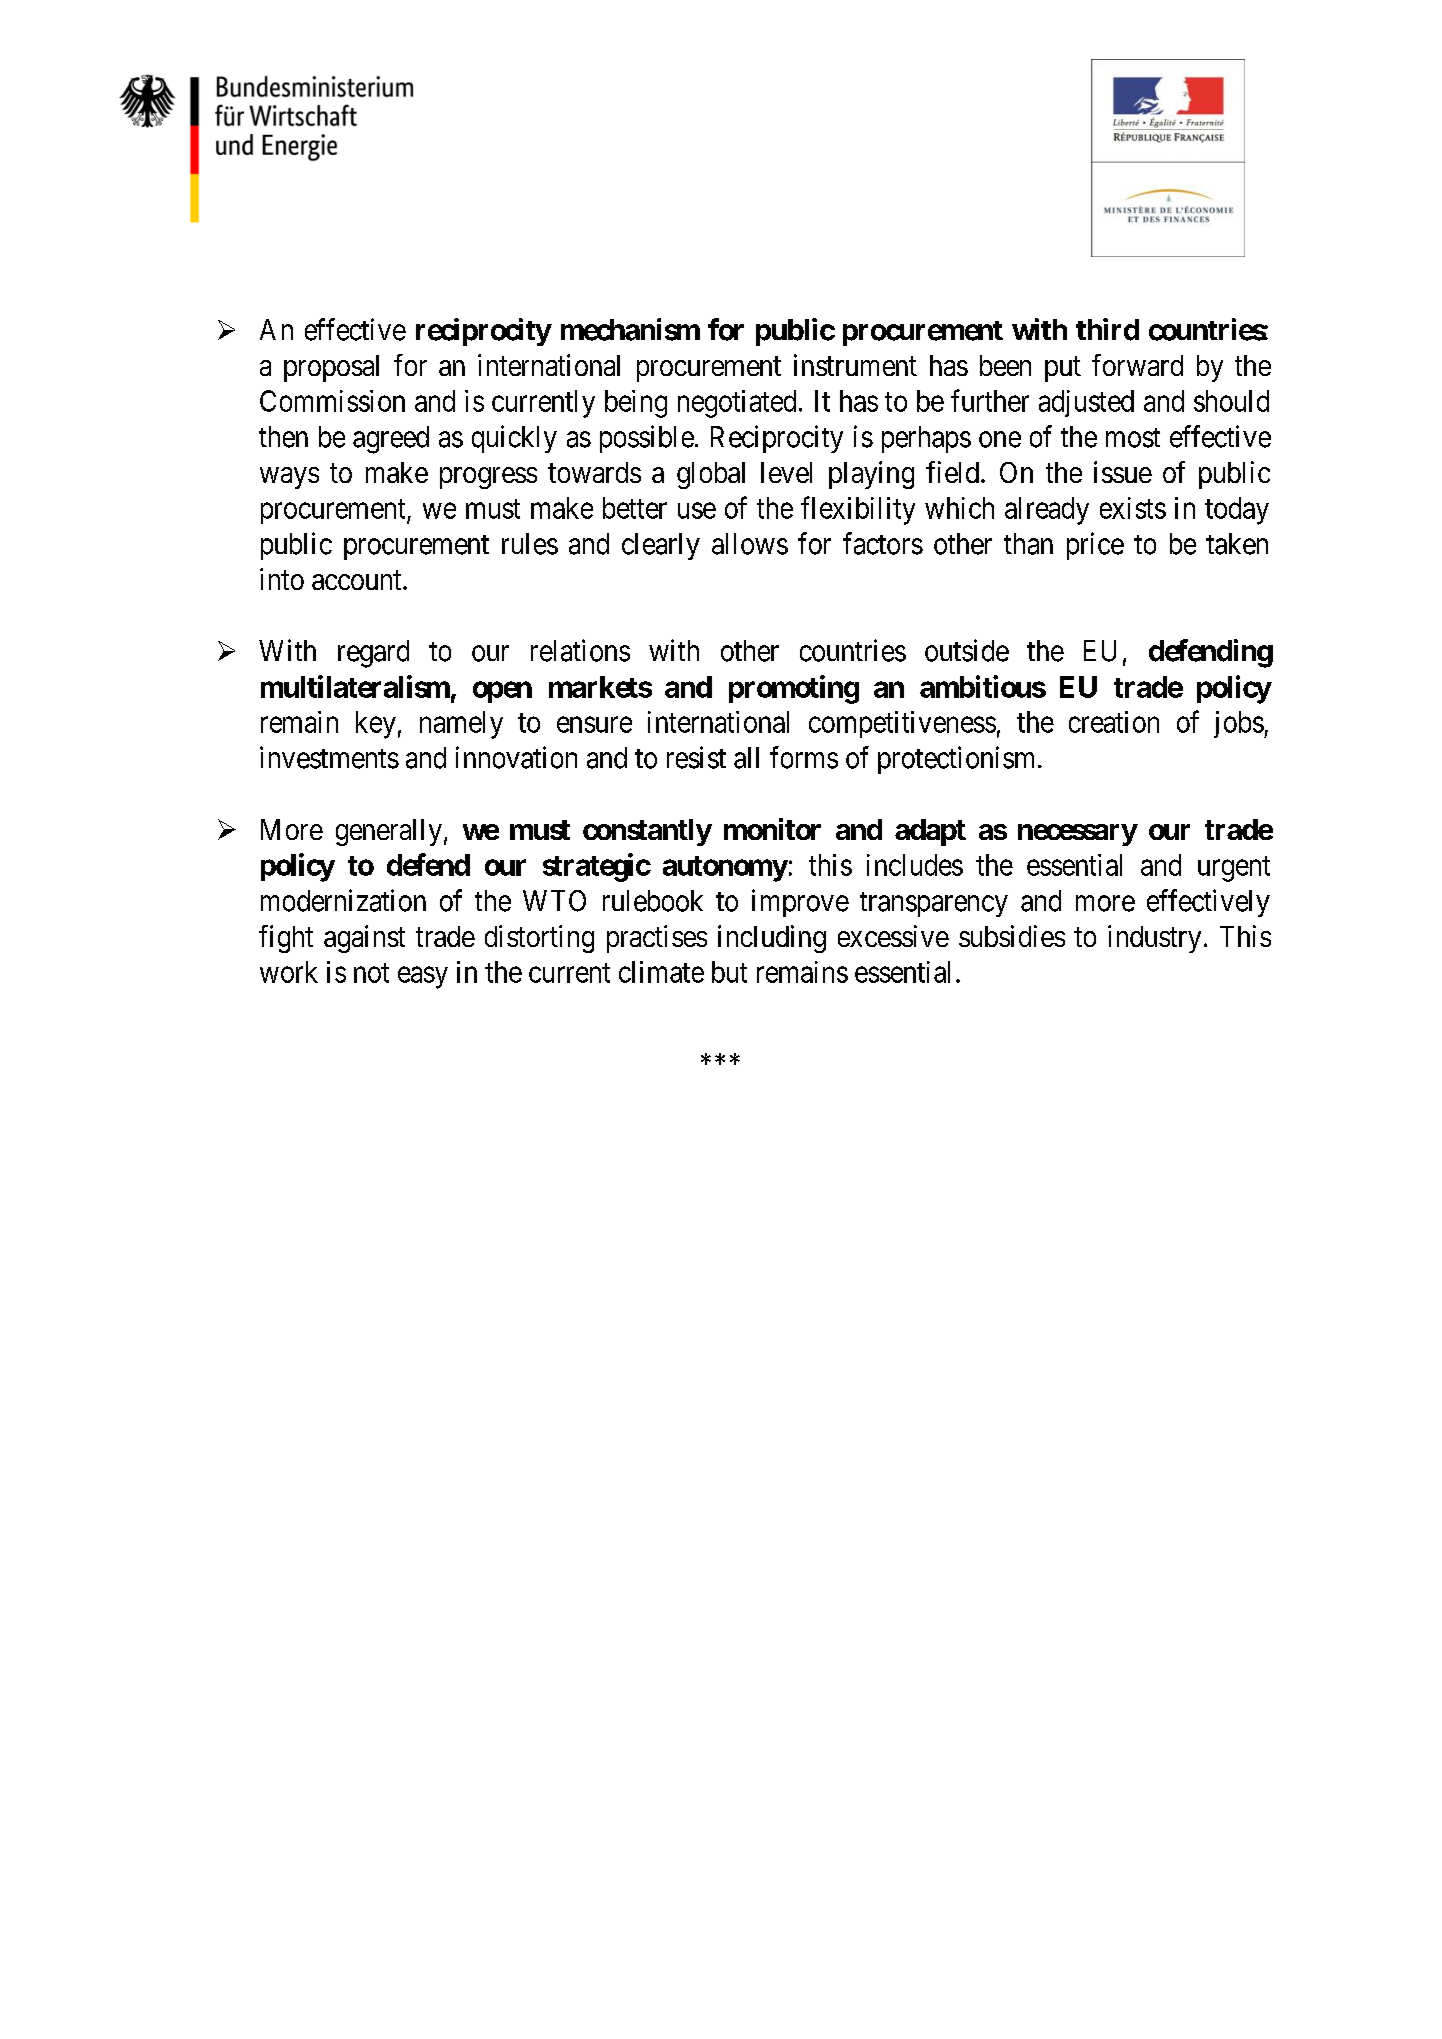 This page has width=1442, height=2039. I want to click on progress, so click(488, 478).
